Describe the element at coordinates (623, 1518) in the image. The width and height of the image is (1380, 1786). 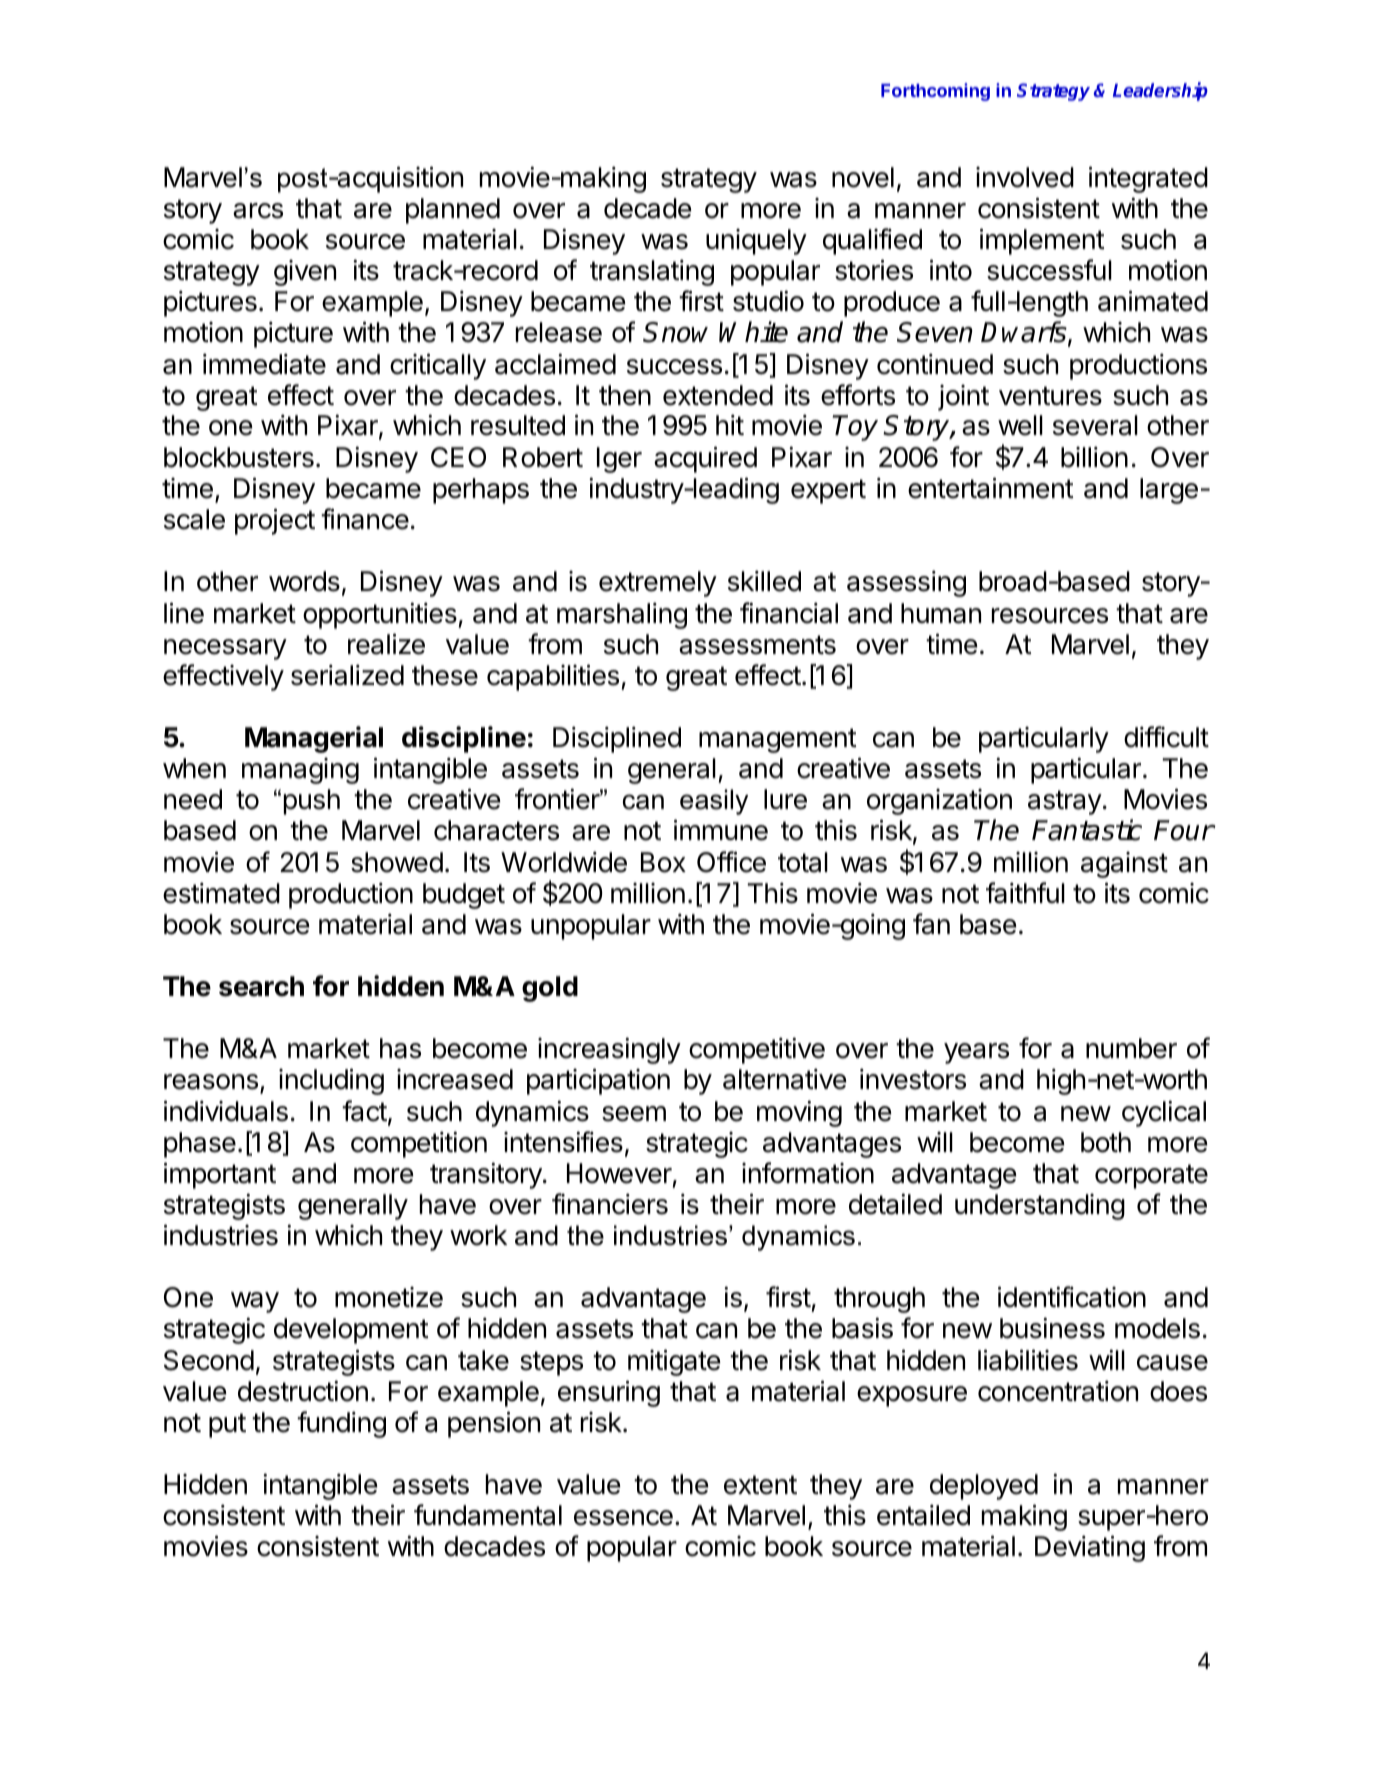
I see `essence` at that location.
